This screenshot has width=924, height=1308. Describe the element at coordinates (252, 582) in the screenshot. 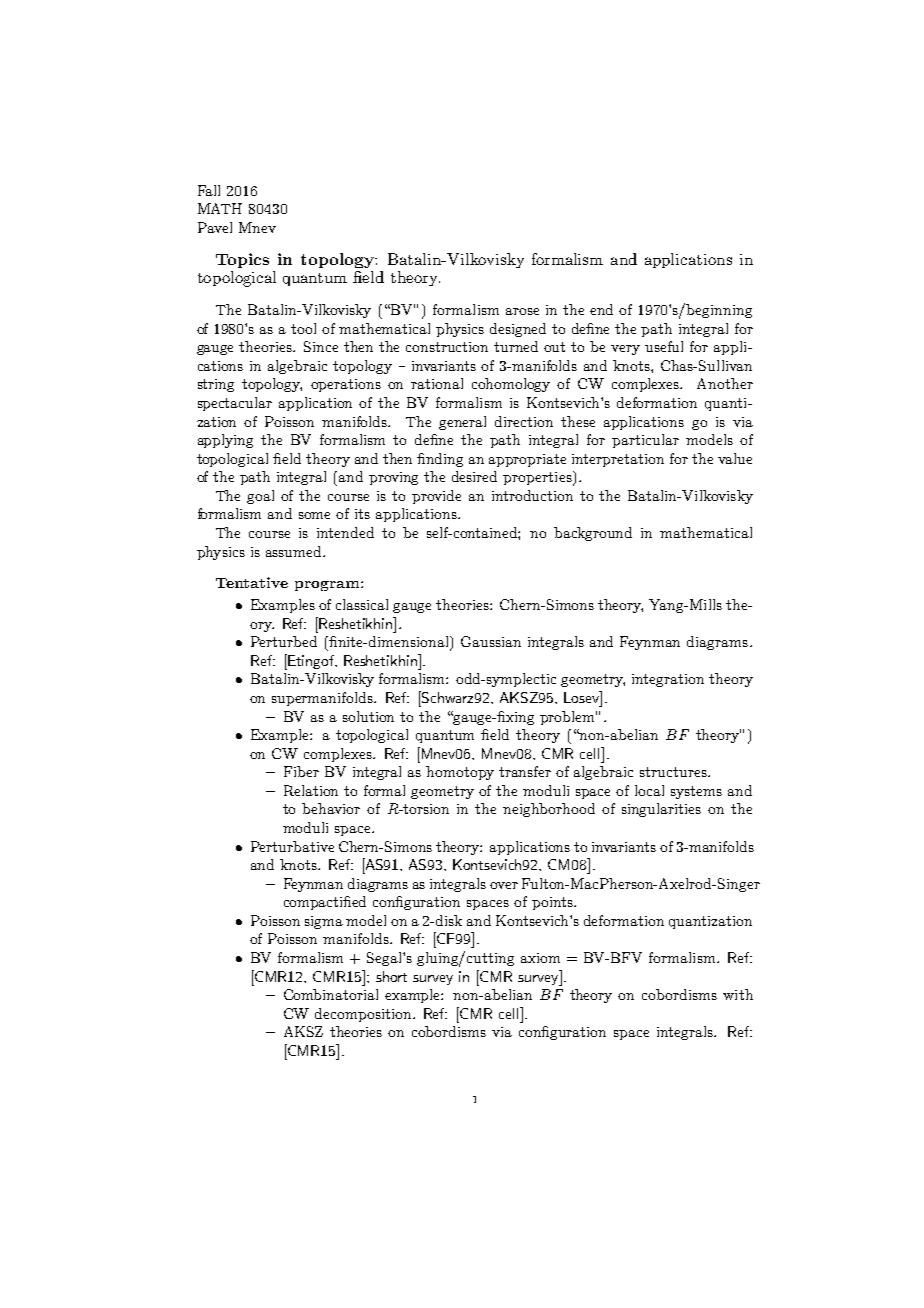

I see `Tentative` at that location.
